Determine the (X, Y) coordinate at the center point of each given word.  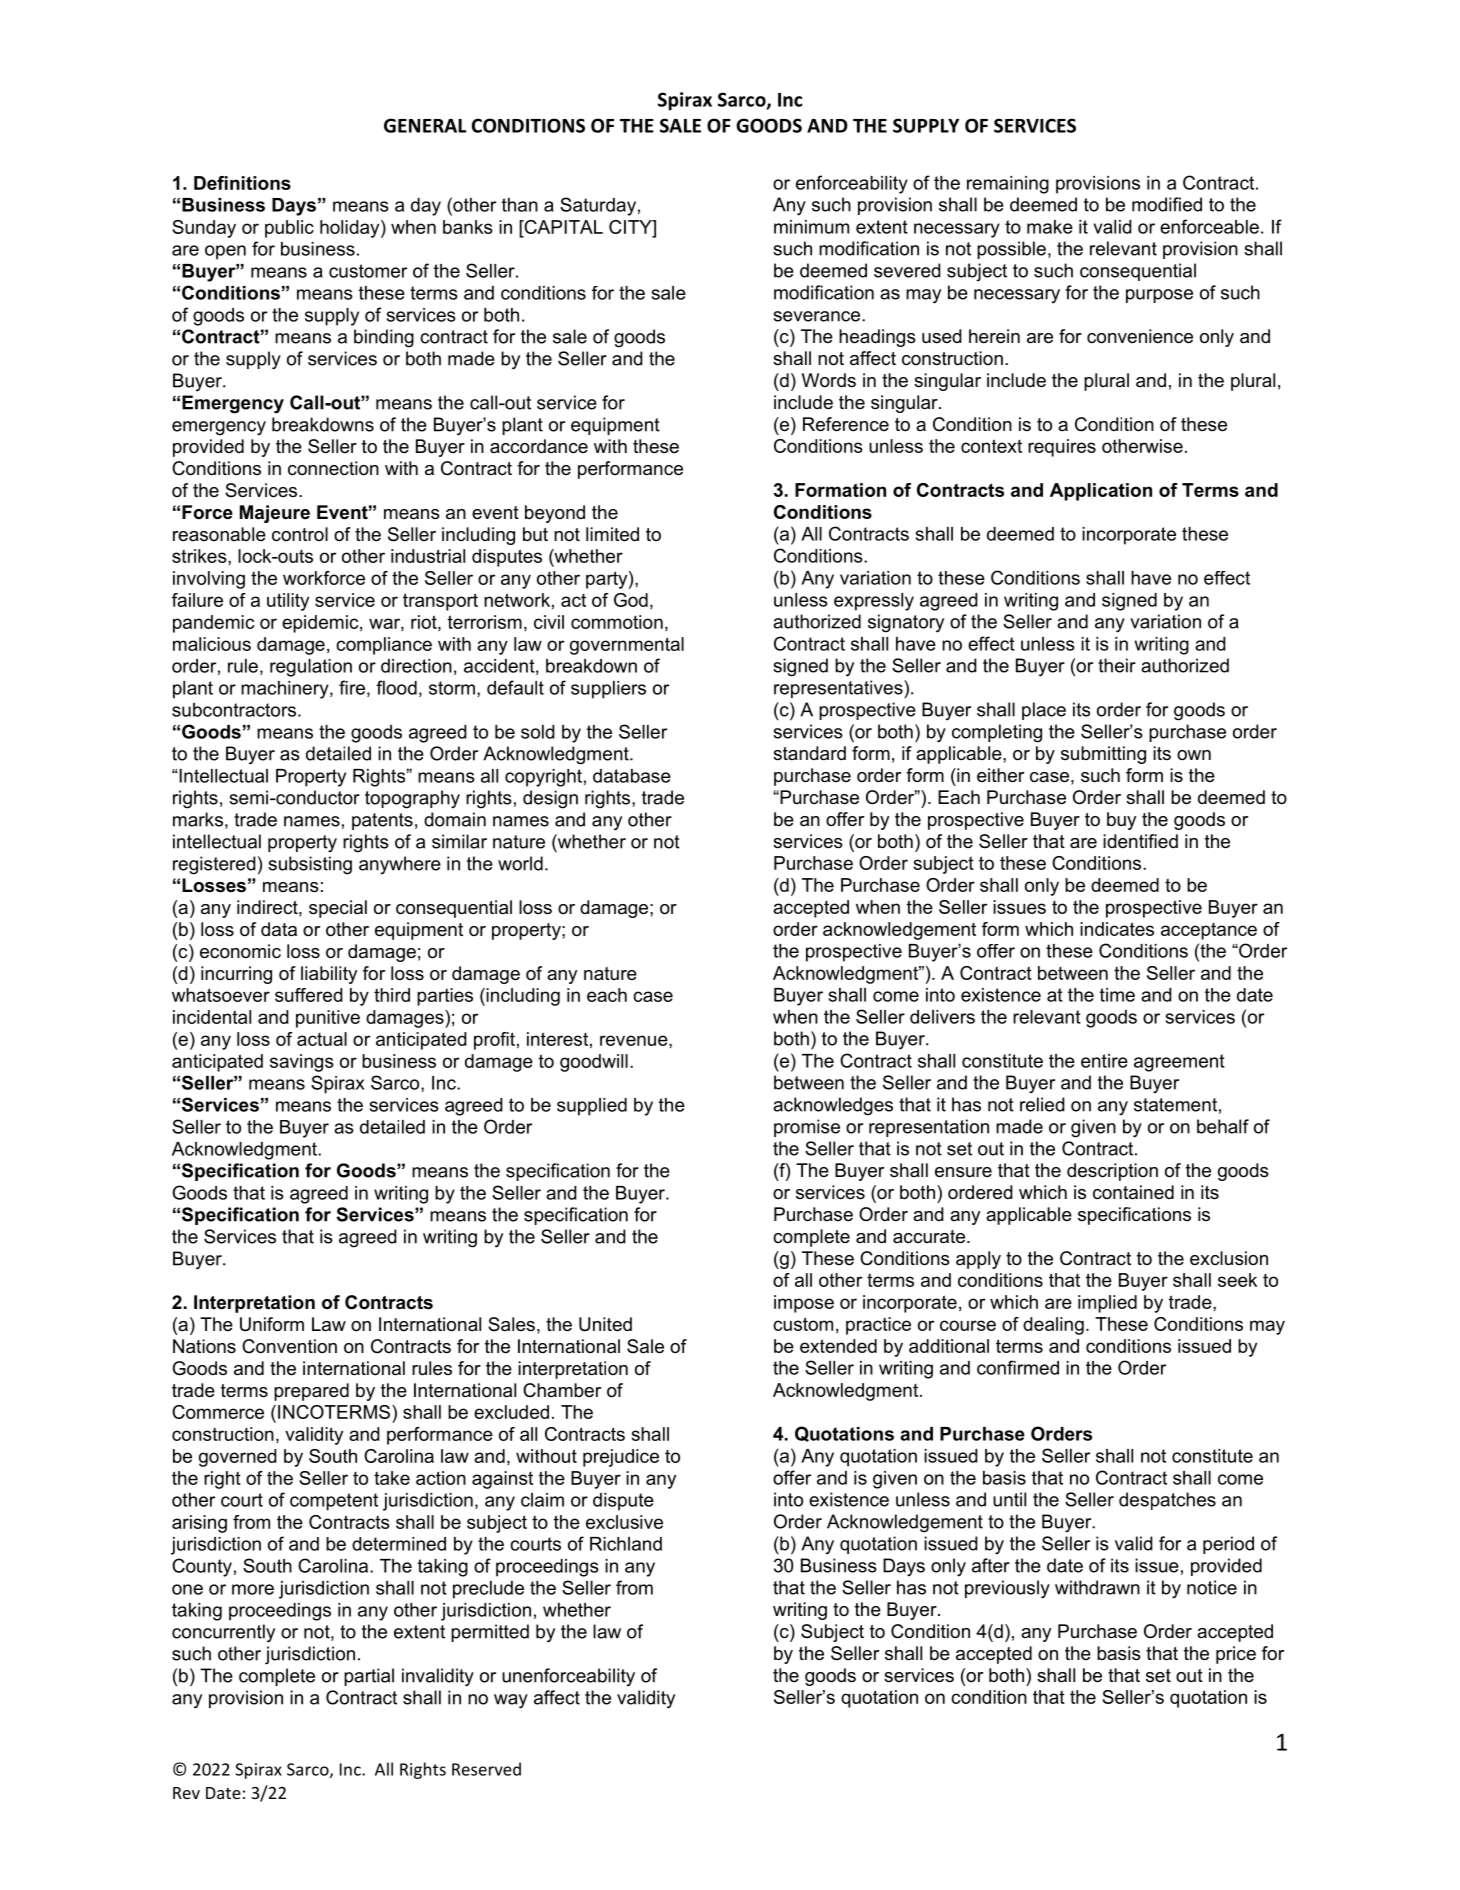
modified (1167, 204)
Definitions (242, 183)
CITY (631, 227)
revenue (635, 1040)
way (511, 1701)
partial (369, 1677)
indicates (1117, 929)
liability (329, 975)
